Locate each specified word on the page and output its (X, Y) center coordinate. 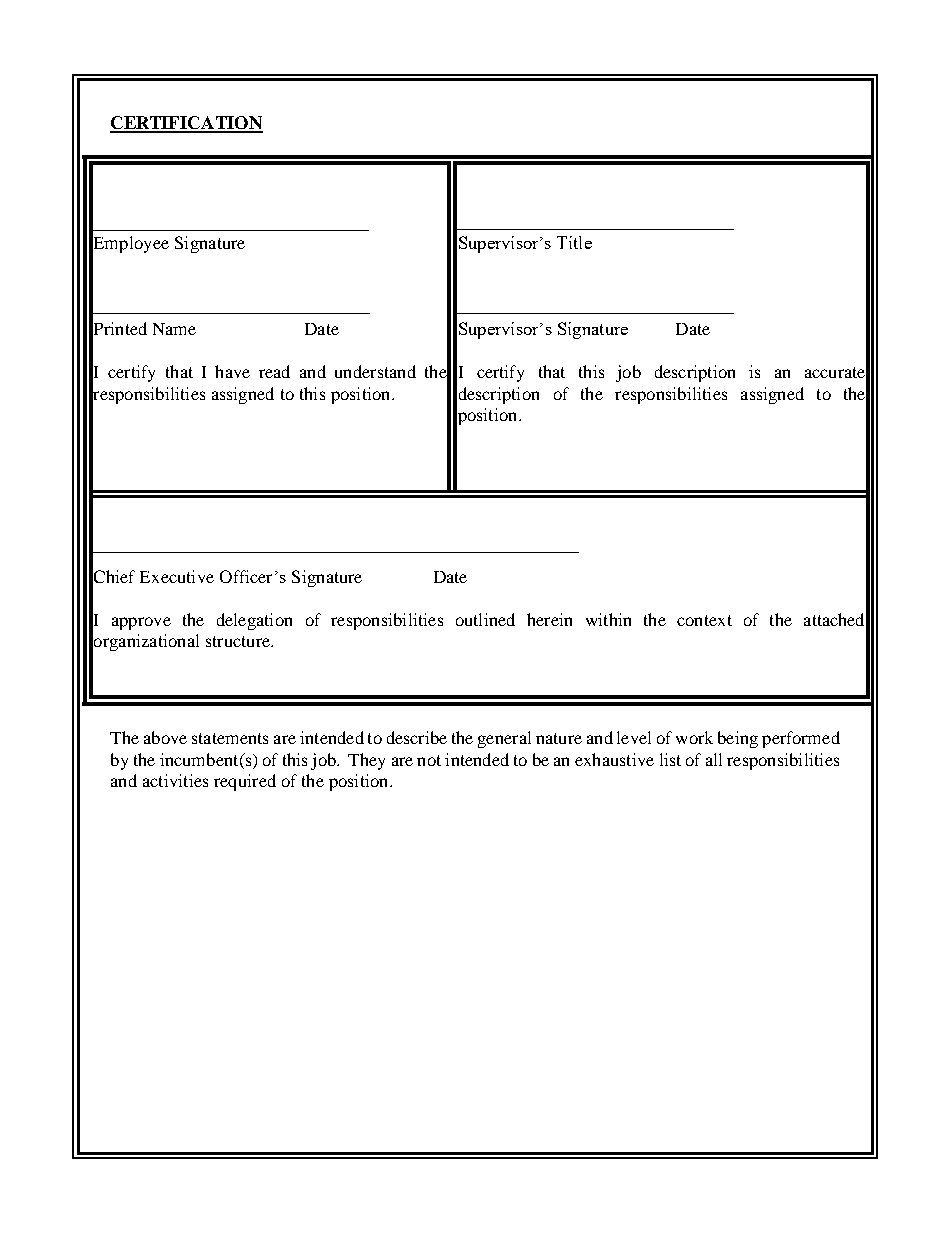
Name (174, 329)
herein (549, 619)
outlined (485, 619)
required (245, 782)
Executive (177, 576)
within (608, 619)
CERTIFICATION (186, 124)
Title (574, 242)
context (704, 620)
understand (375, 371)
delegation (254, 621)
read (274, 371)
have (232, 371)
